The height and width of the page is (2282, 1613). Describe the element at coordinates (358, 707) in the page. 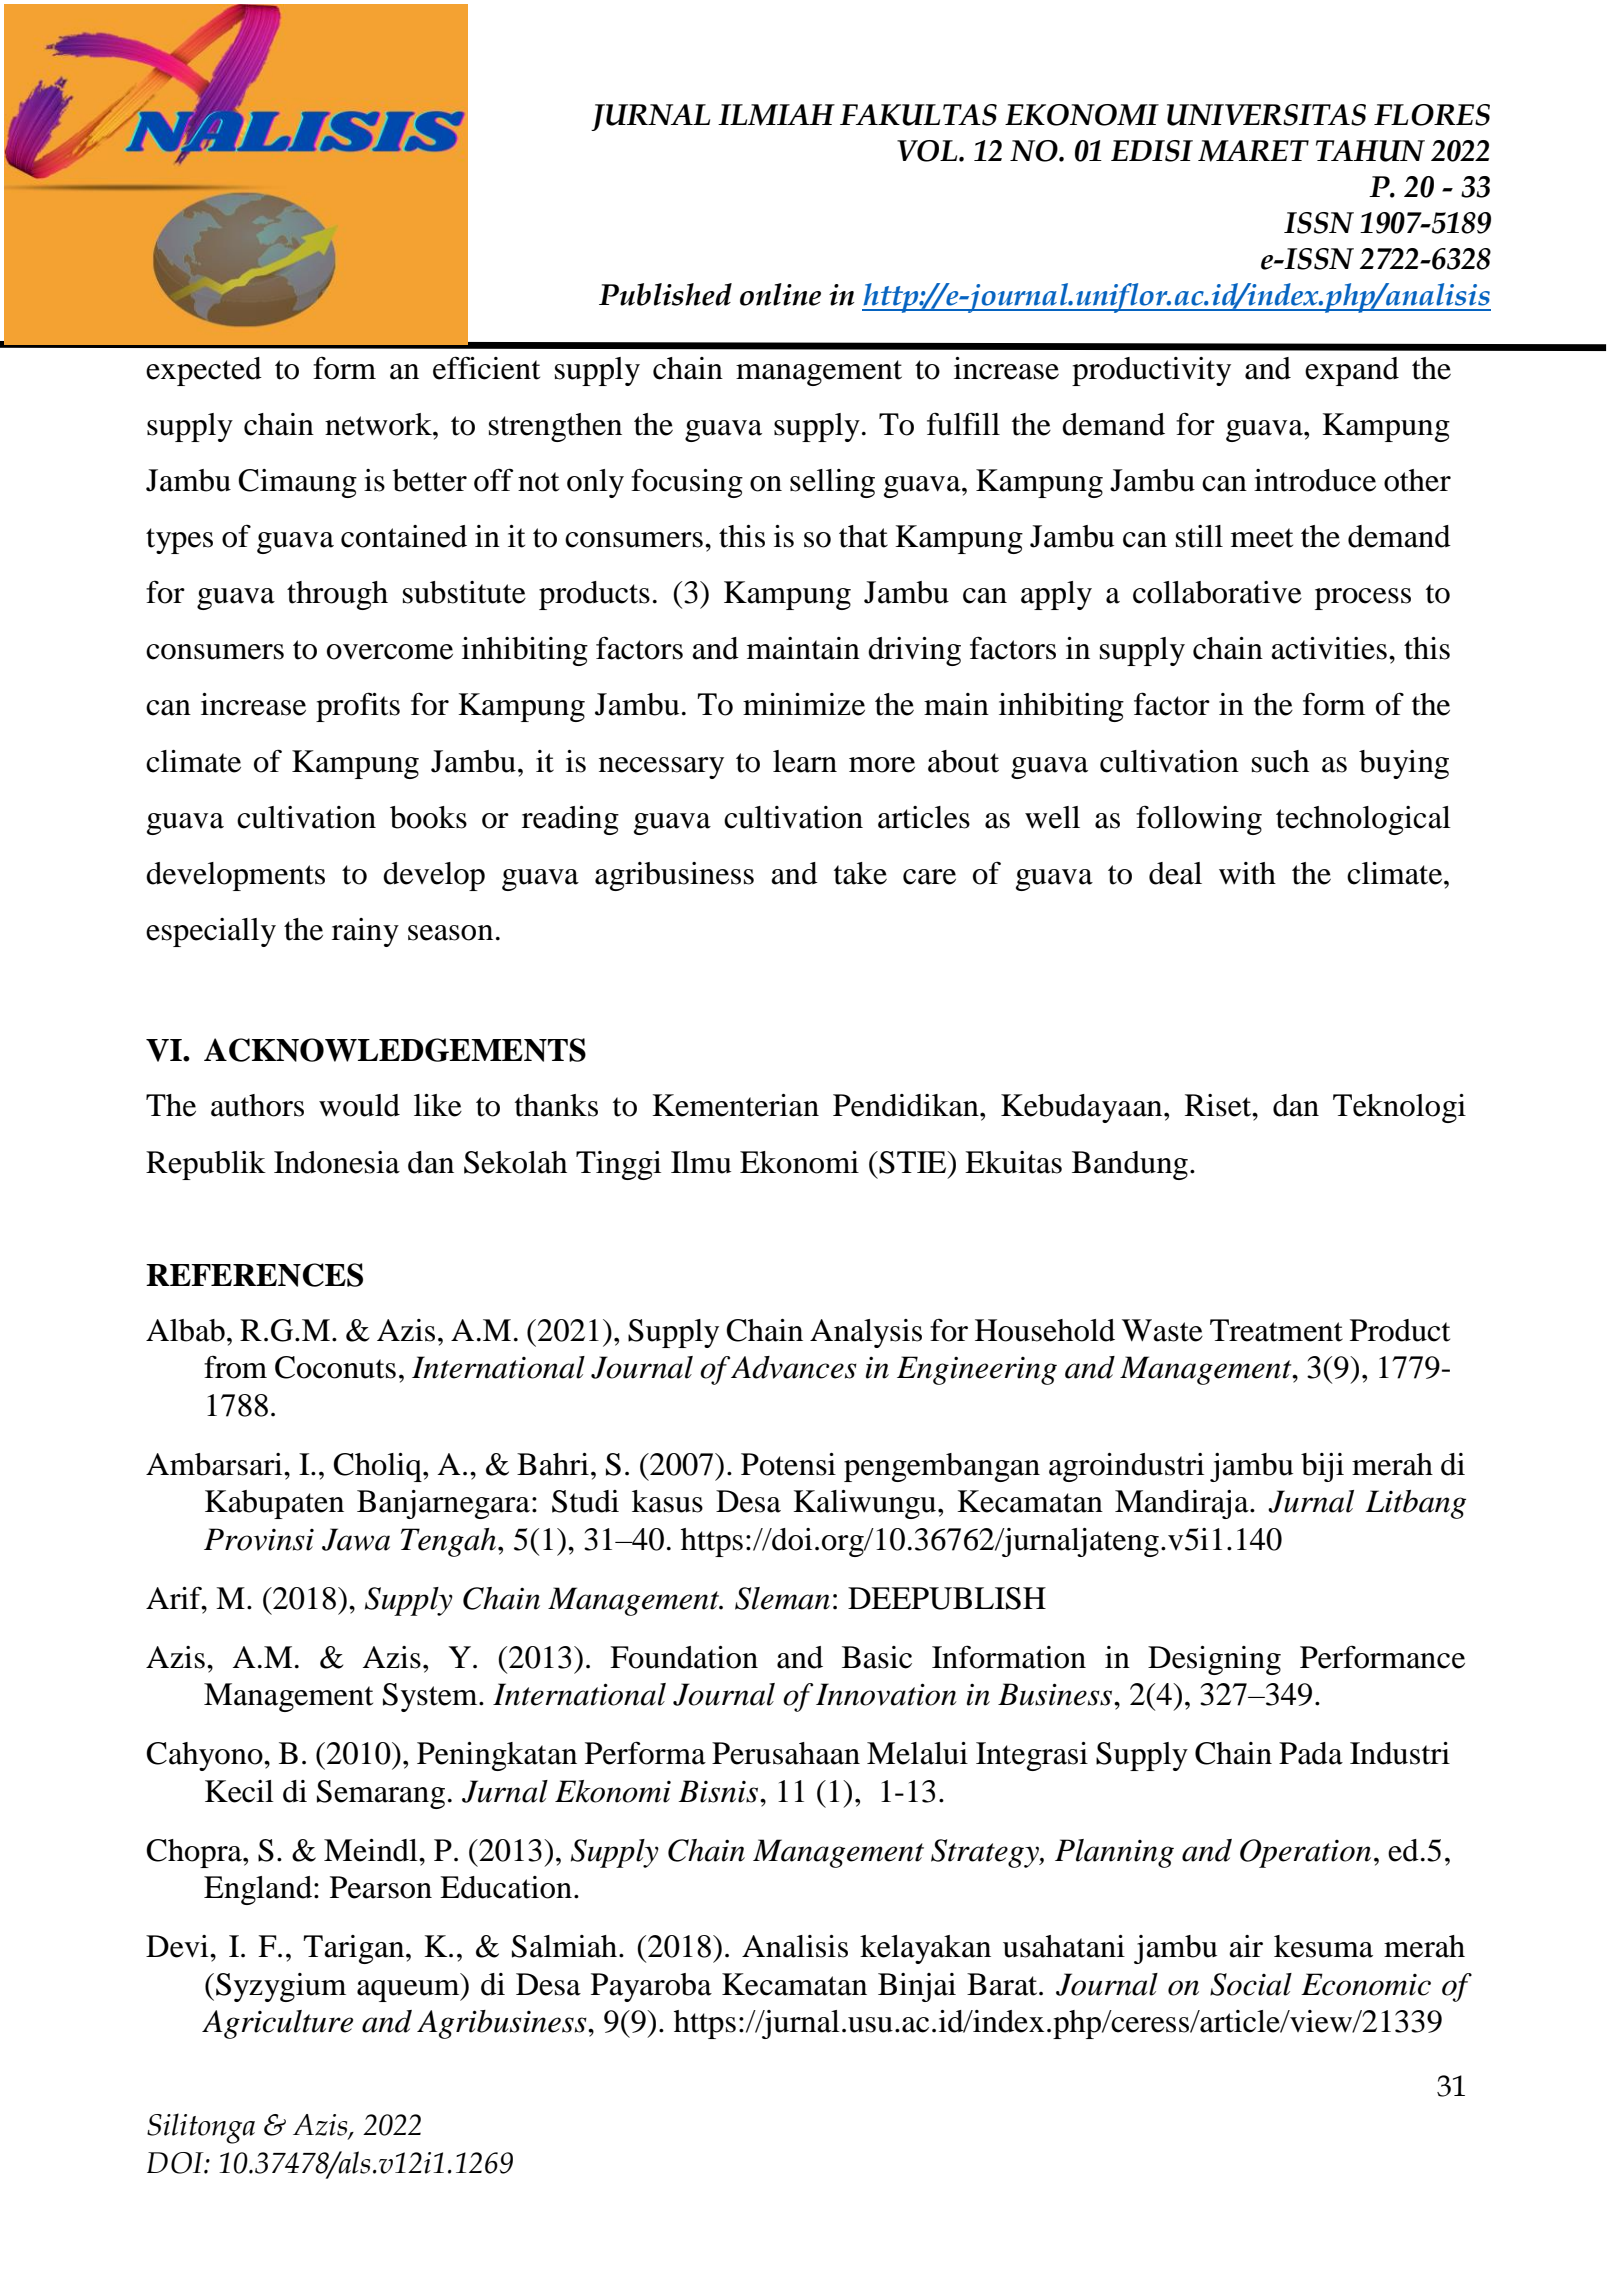

I see `profits` at that location.
